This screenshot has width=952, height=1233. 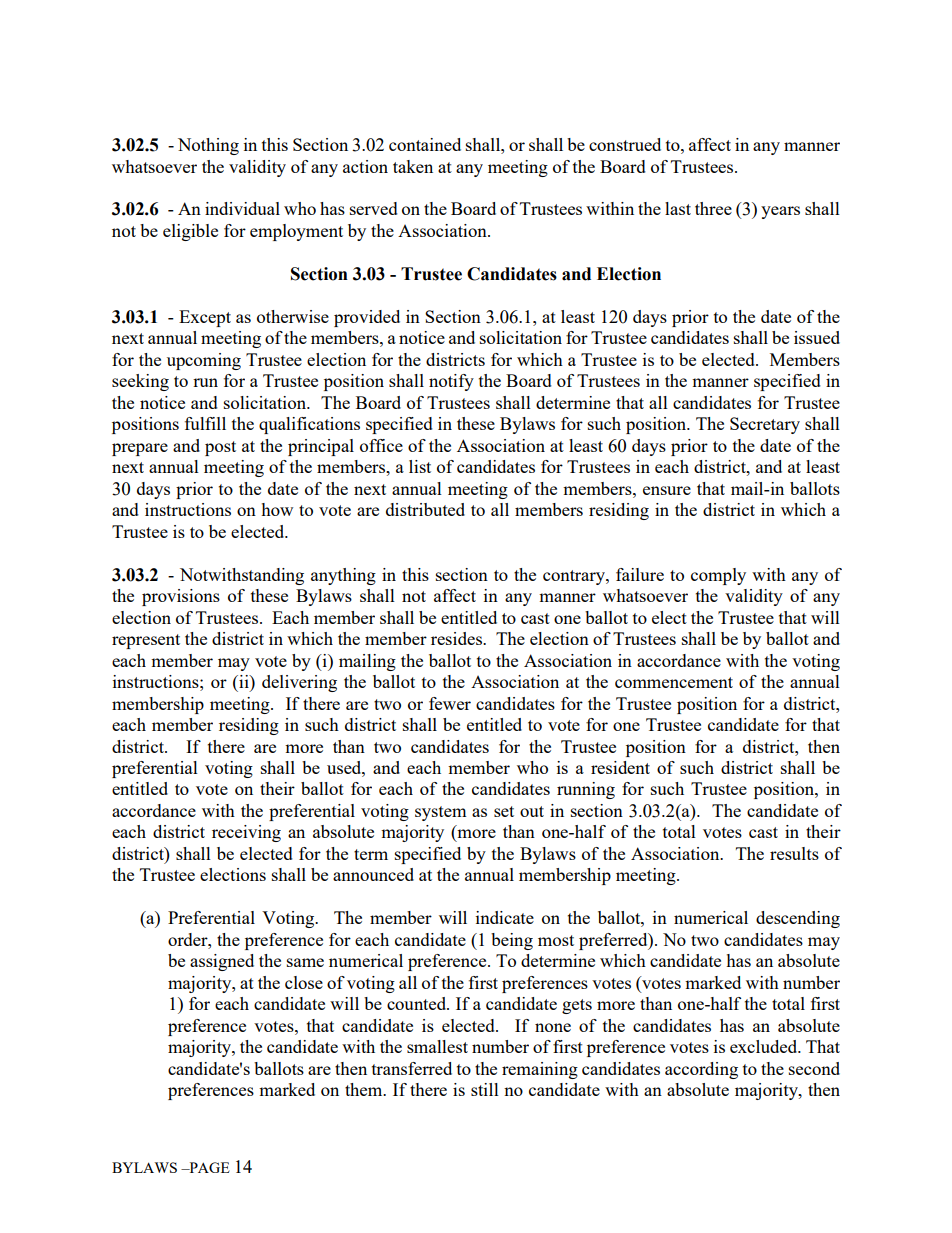 I want to click on three, so click(x=713, y=208).
